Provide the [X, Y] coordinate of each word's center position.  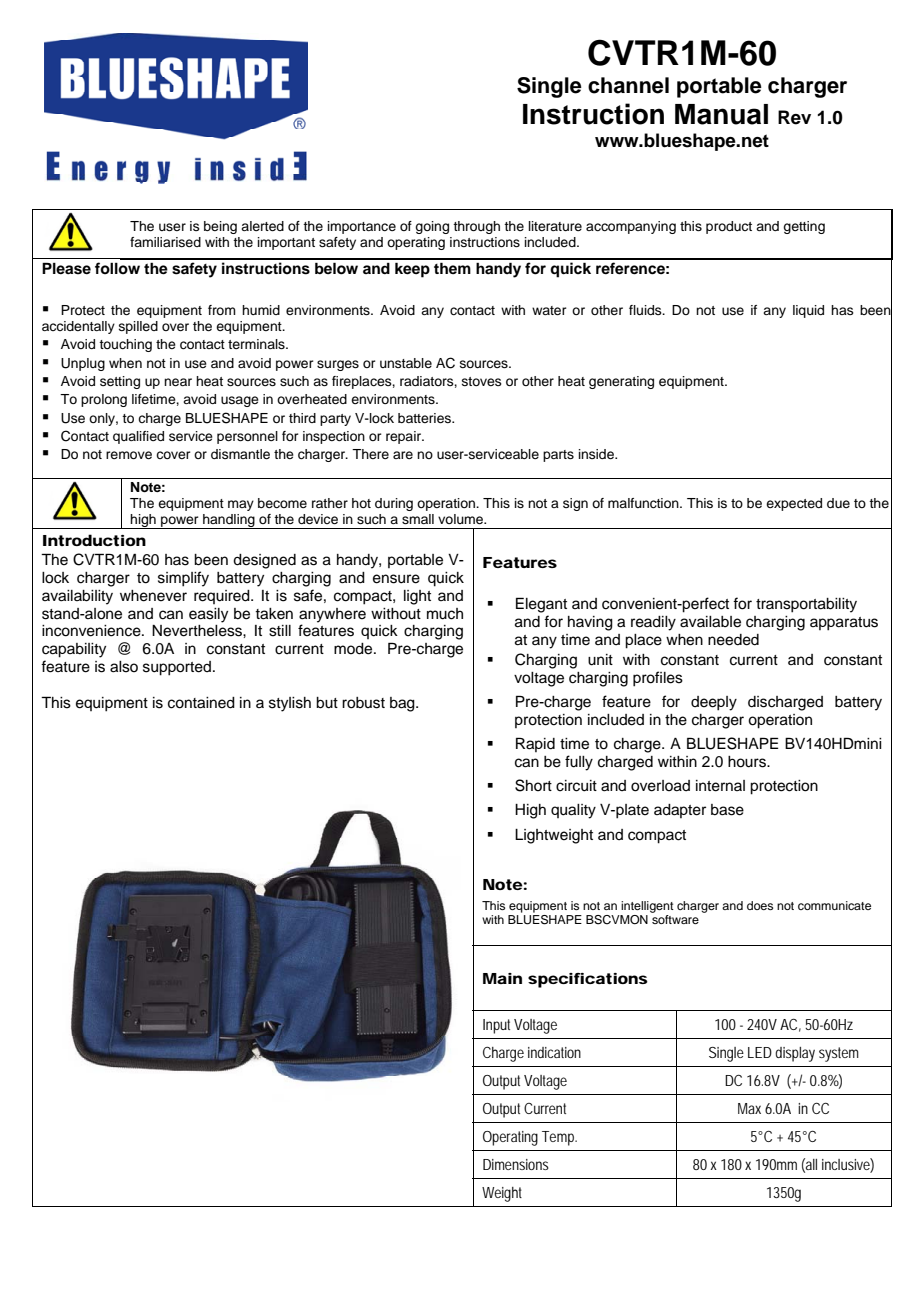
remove [129, 455]
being [220, 227]
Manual [721, 114]
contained [201, 703]
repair [405, 437]
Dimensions [516, 1164]
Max [749, 1108]
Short [533, 785]
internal [720, 786]
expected [794, 504]
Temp [559, 1138]
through [476, 227]
